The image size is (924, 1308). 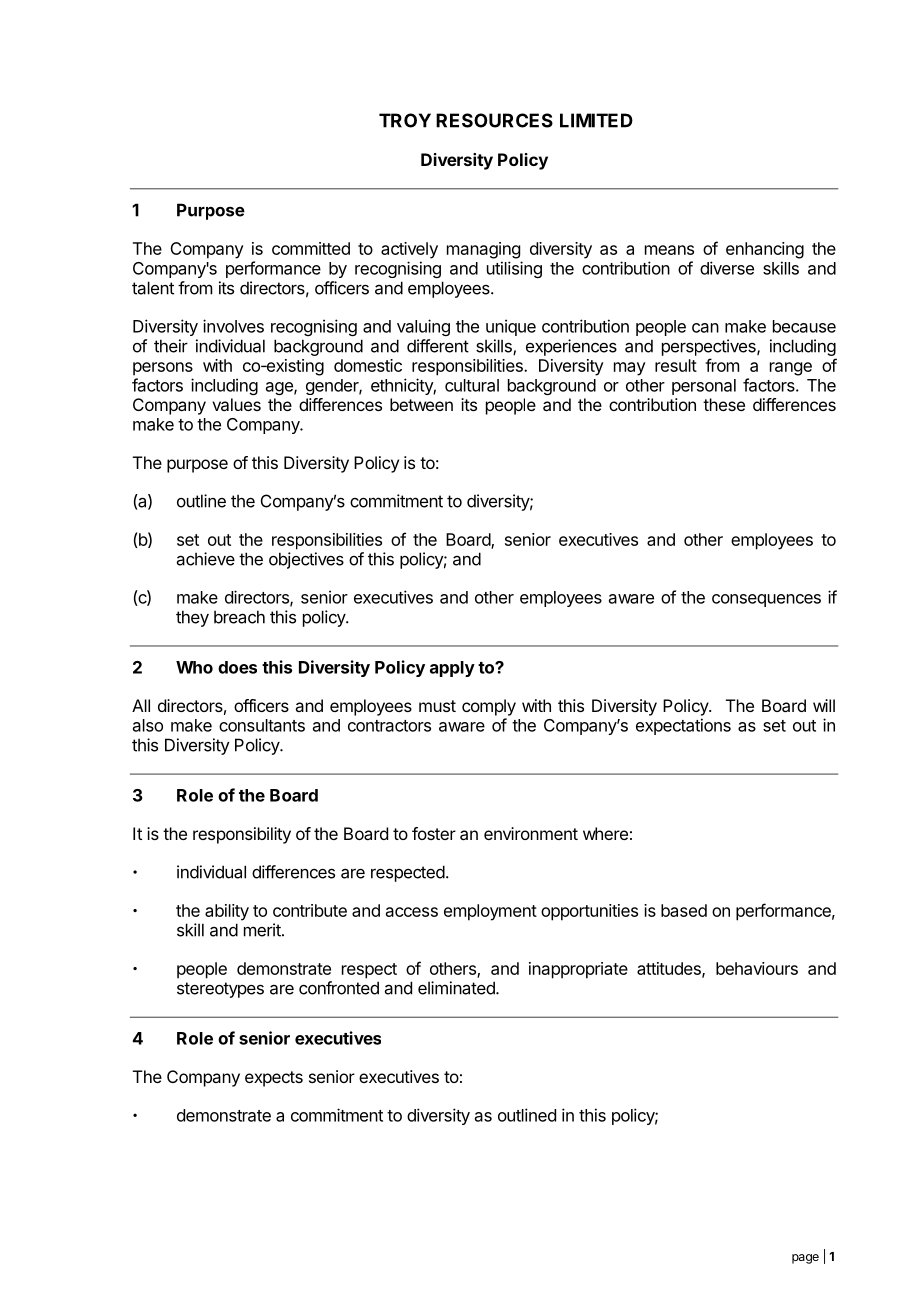 I want to click on enhancing, so click(x=765, y=250).
